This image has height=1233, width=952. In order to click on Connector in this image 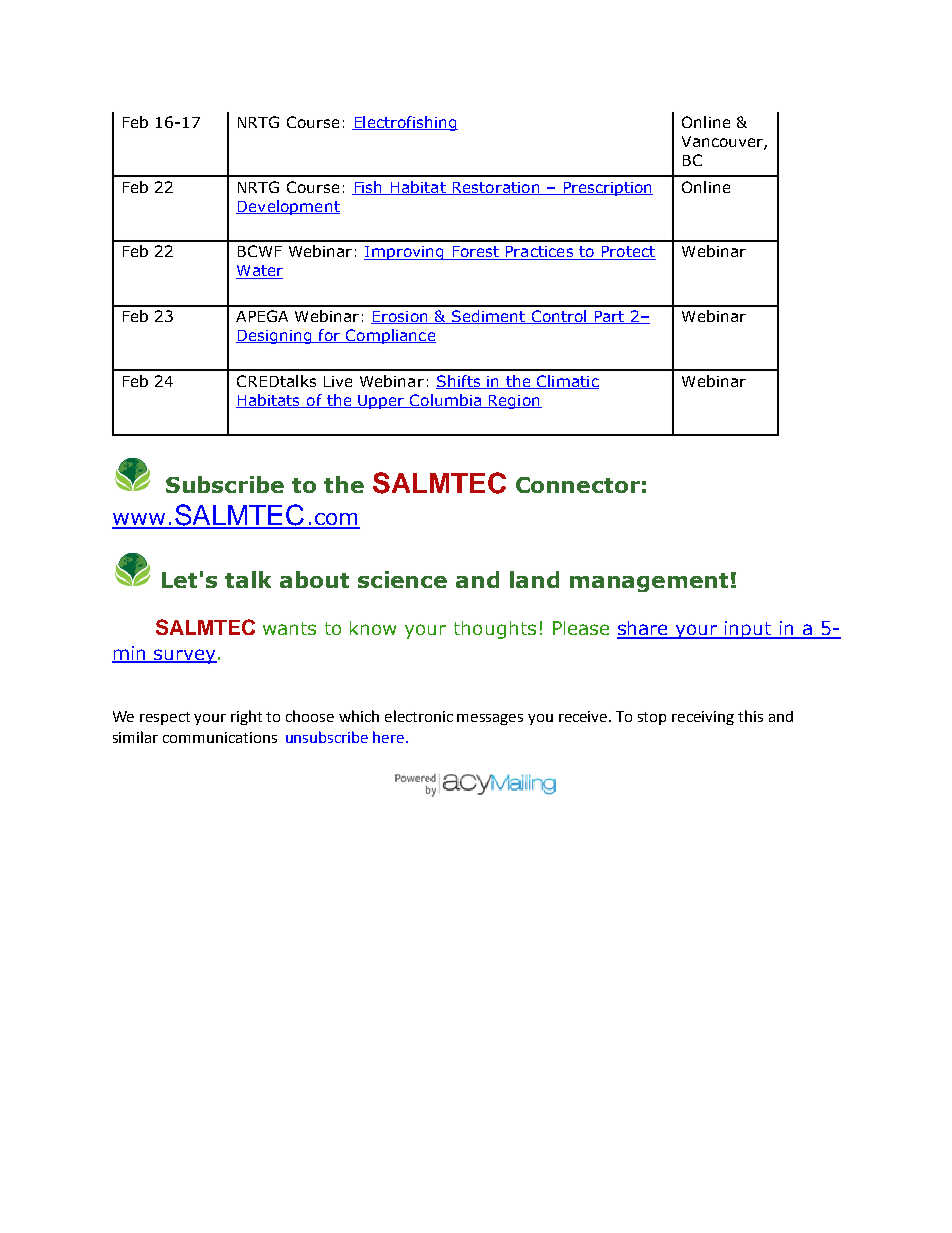, I will do `click(578, 485)`.
